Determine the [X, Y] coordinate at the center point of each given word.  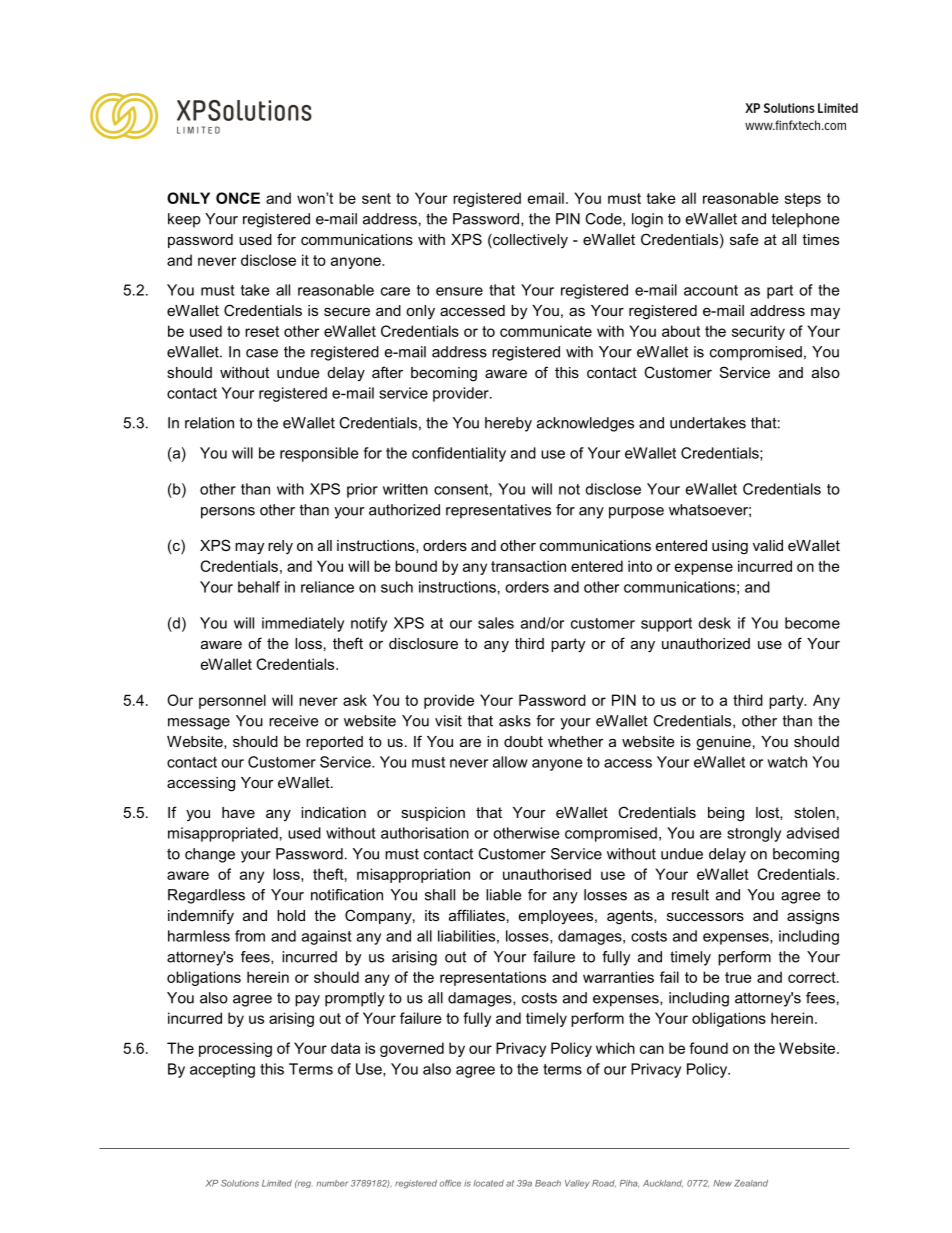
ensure [459, 291]
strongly [754, 834]
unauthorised [547, 874]
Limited [277, 1183]
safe [744, 239]
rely [280, 547]
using [730, 547]
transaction [528, 566]
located [489, 1183]
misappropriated [223, 834]
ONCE [238, 198]
